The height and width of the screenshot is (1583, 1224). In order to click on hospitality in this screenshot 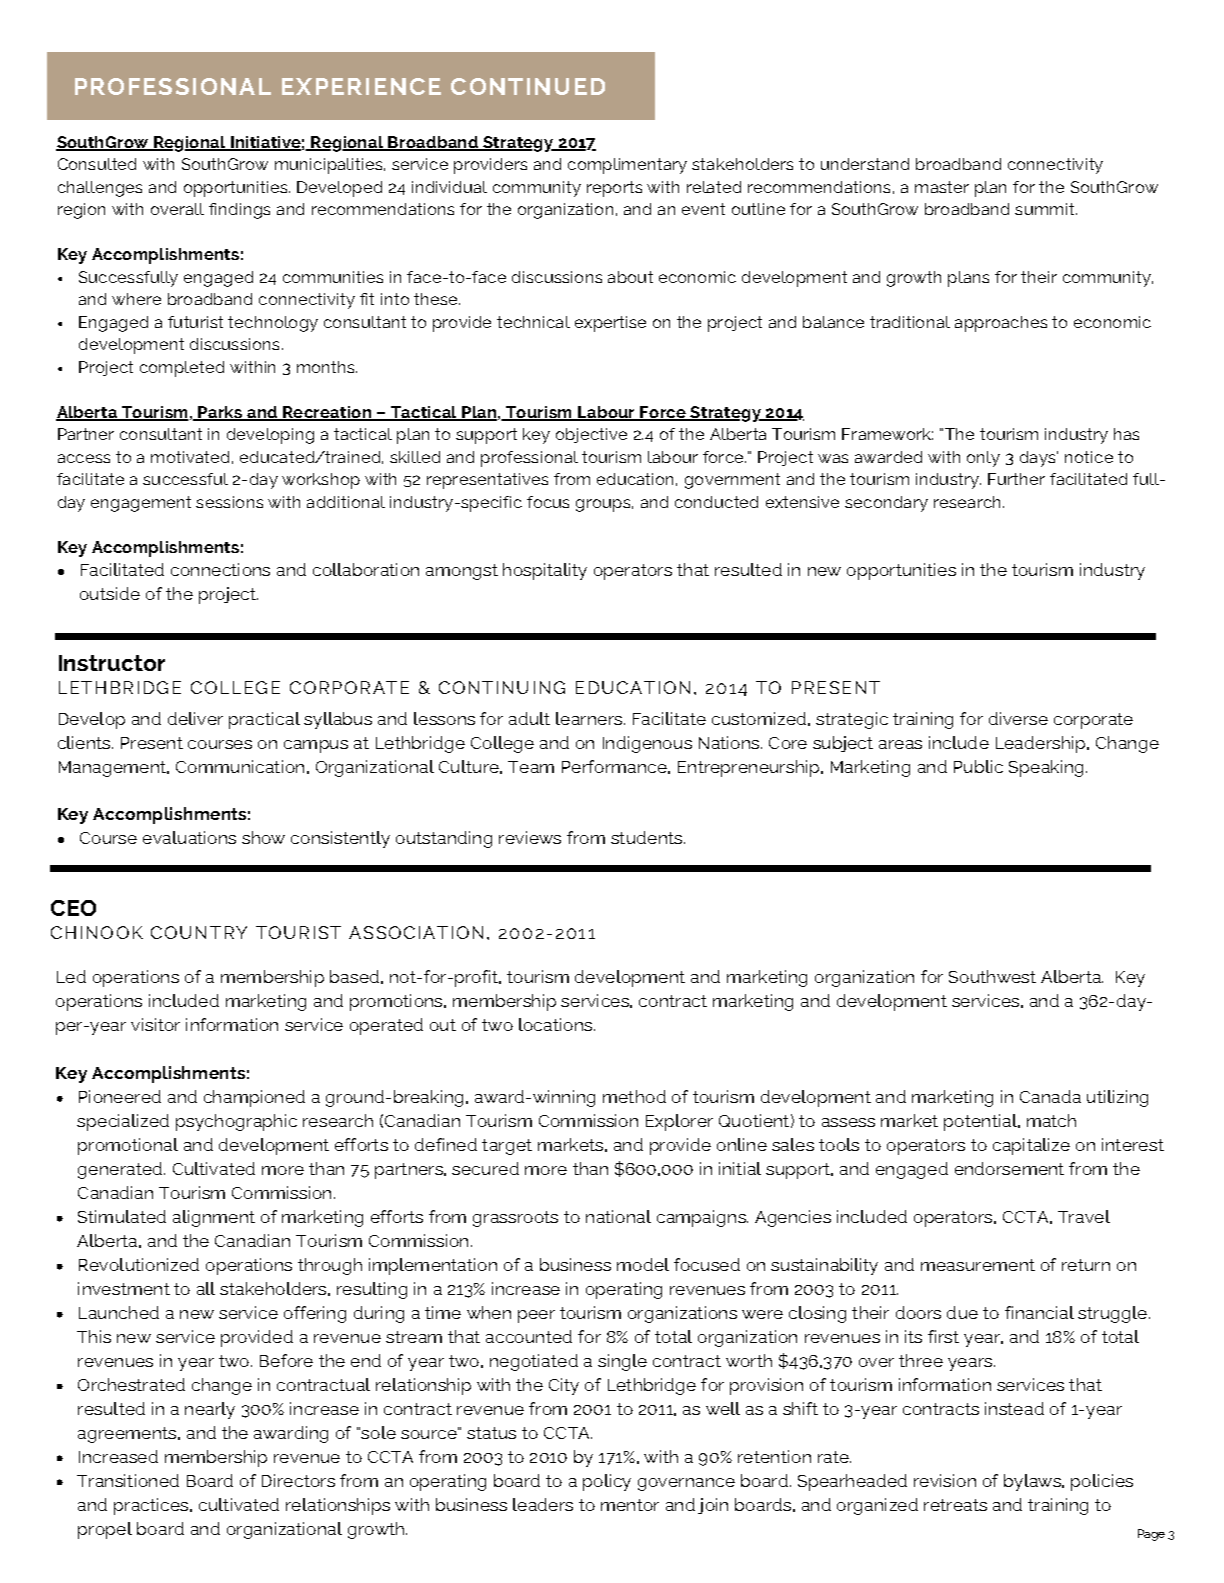, I will do `click(545, 571)`.
